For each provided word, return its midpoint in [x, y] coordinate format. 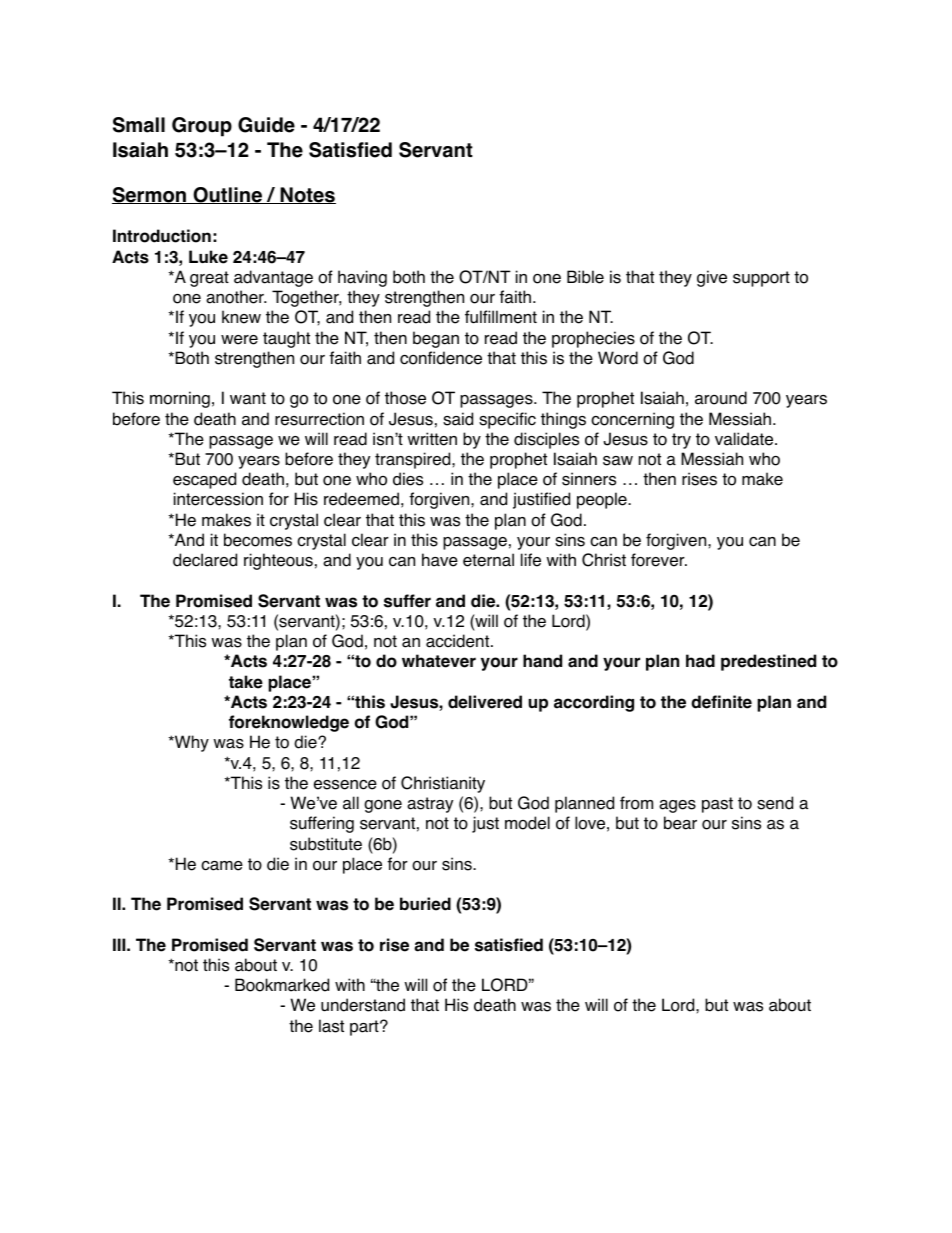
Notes [307, 195]
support [761, 279]
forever [659, 560]
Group [202, 127]
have [440, 560]
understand [363, 1005]
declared [205, 560]
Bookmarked [282, 985]
